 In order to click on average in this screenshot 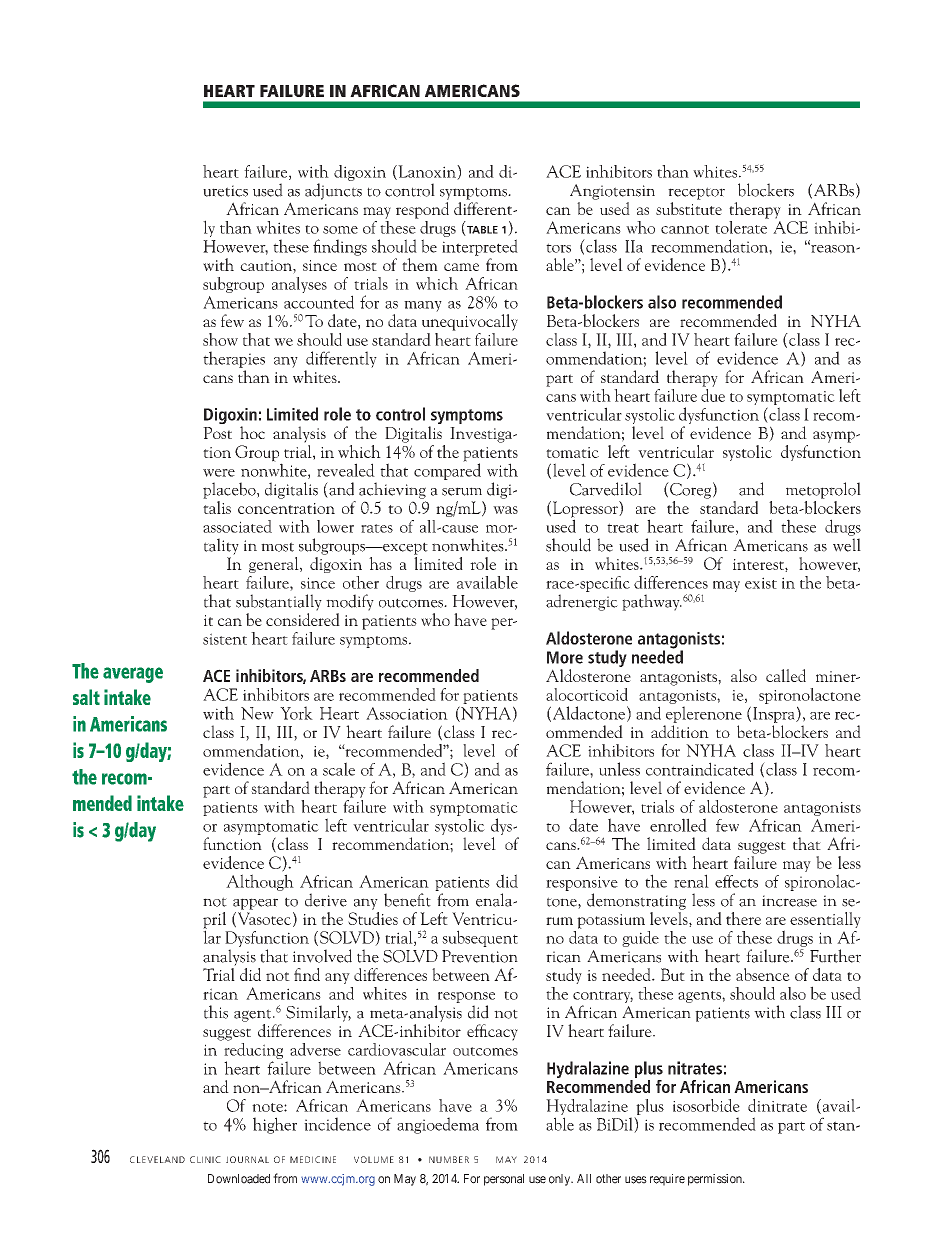, I will do `click(133, 675)`.
